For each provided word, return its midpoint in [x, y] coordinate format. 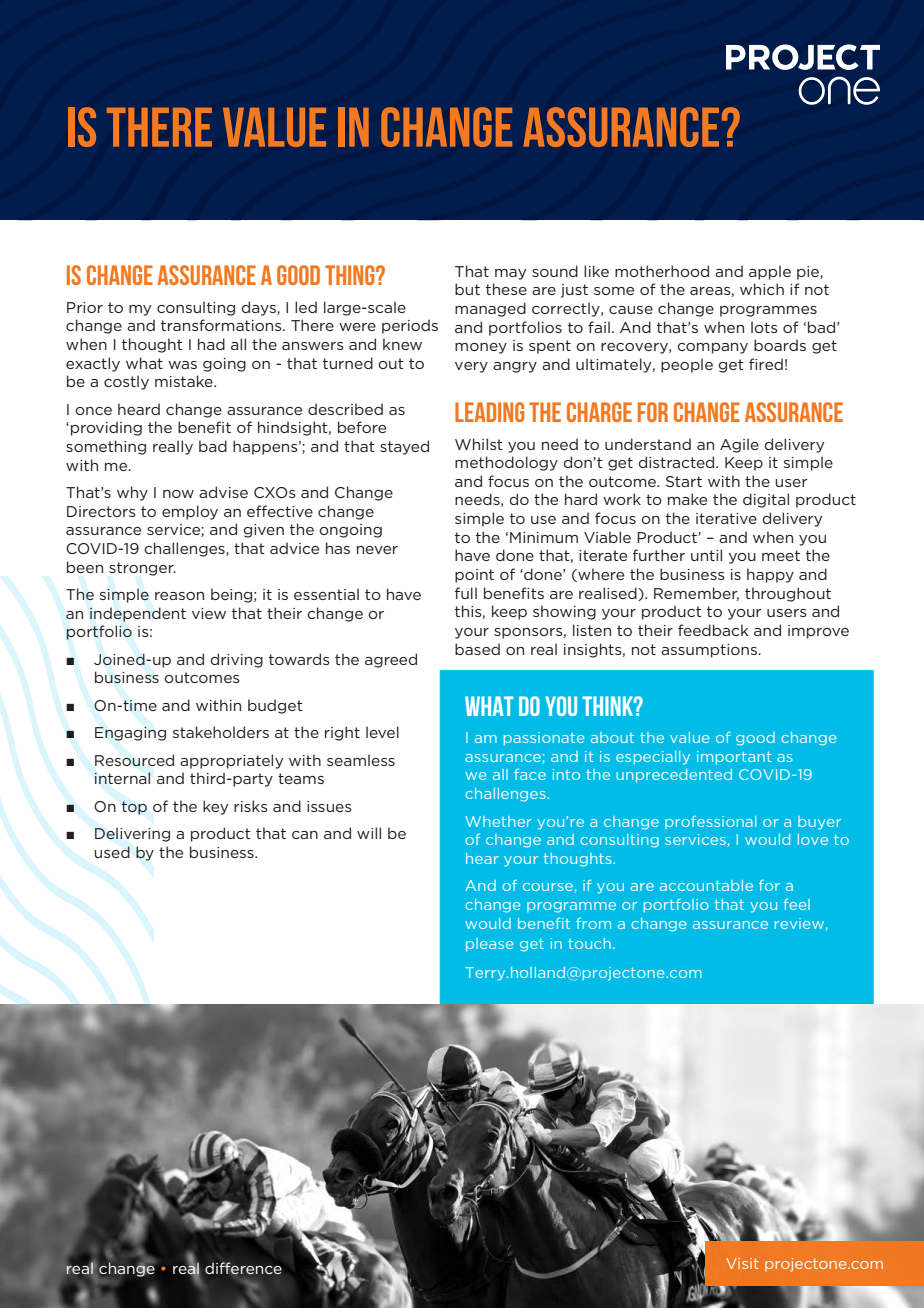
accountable [706, 885]
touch [589, 943]
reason [179, 596]
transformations [222, 325]
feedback [713, 630]
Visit [742, 1263]
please [489, 945]
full [466, 593]
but [467, 289]
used [112, 852]
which [762, 289]
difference [243, 1268]
